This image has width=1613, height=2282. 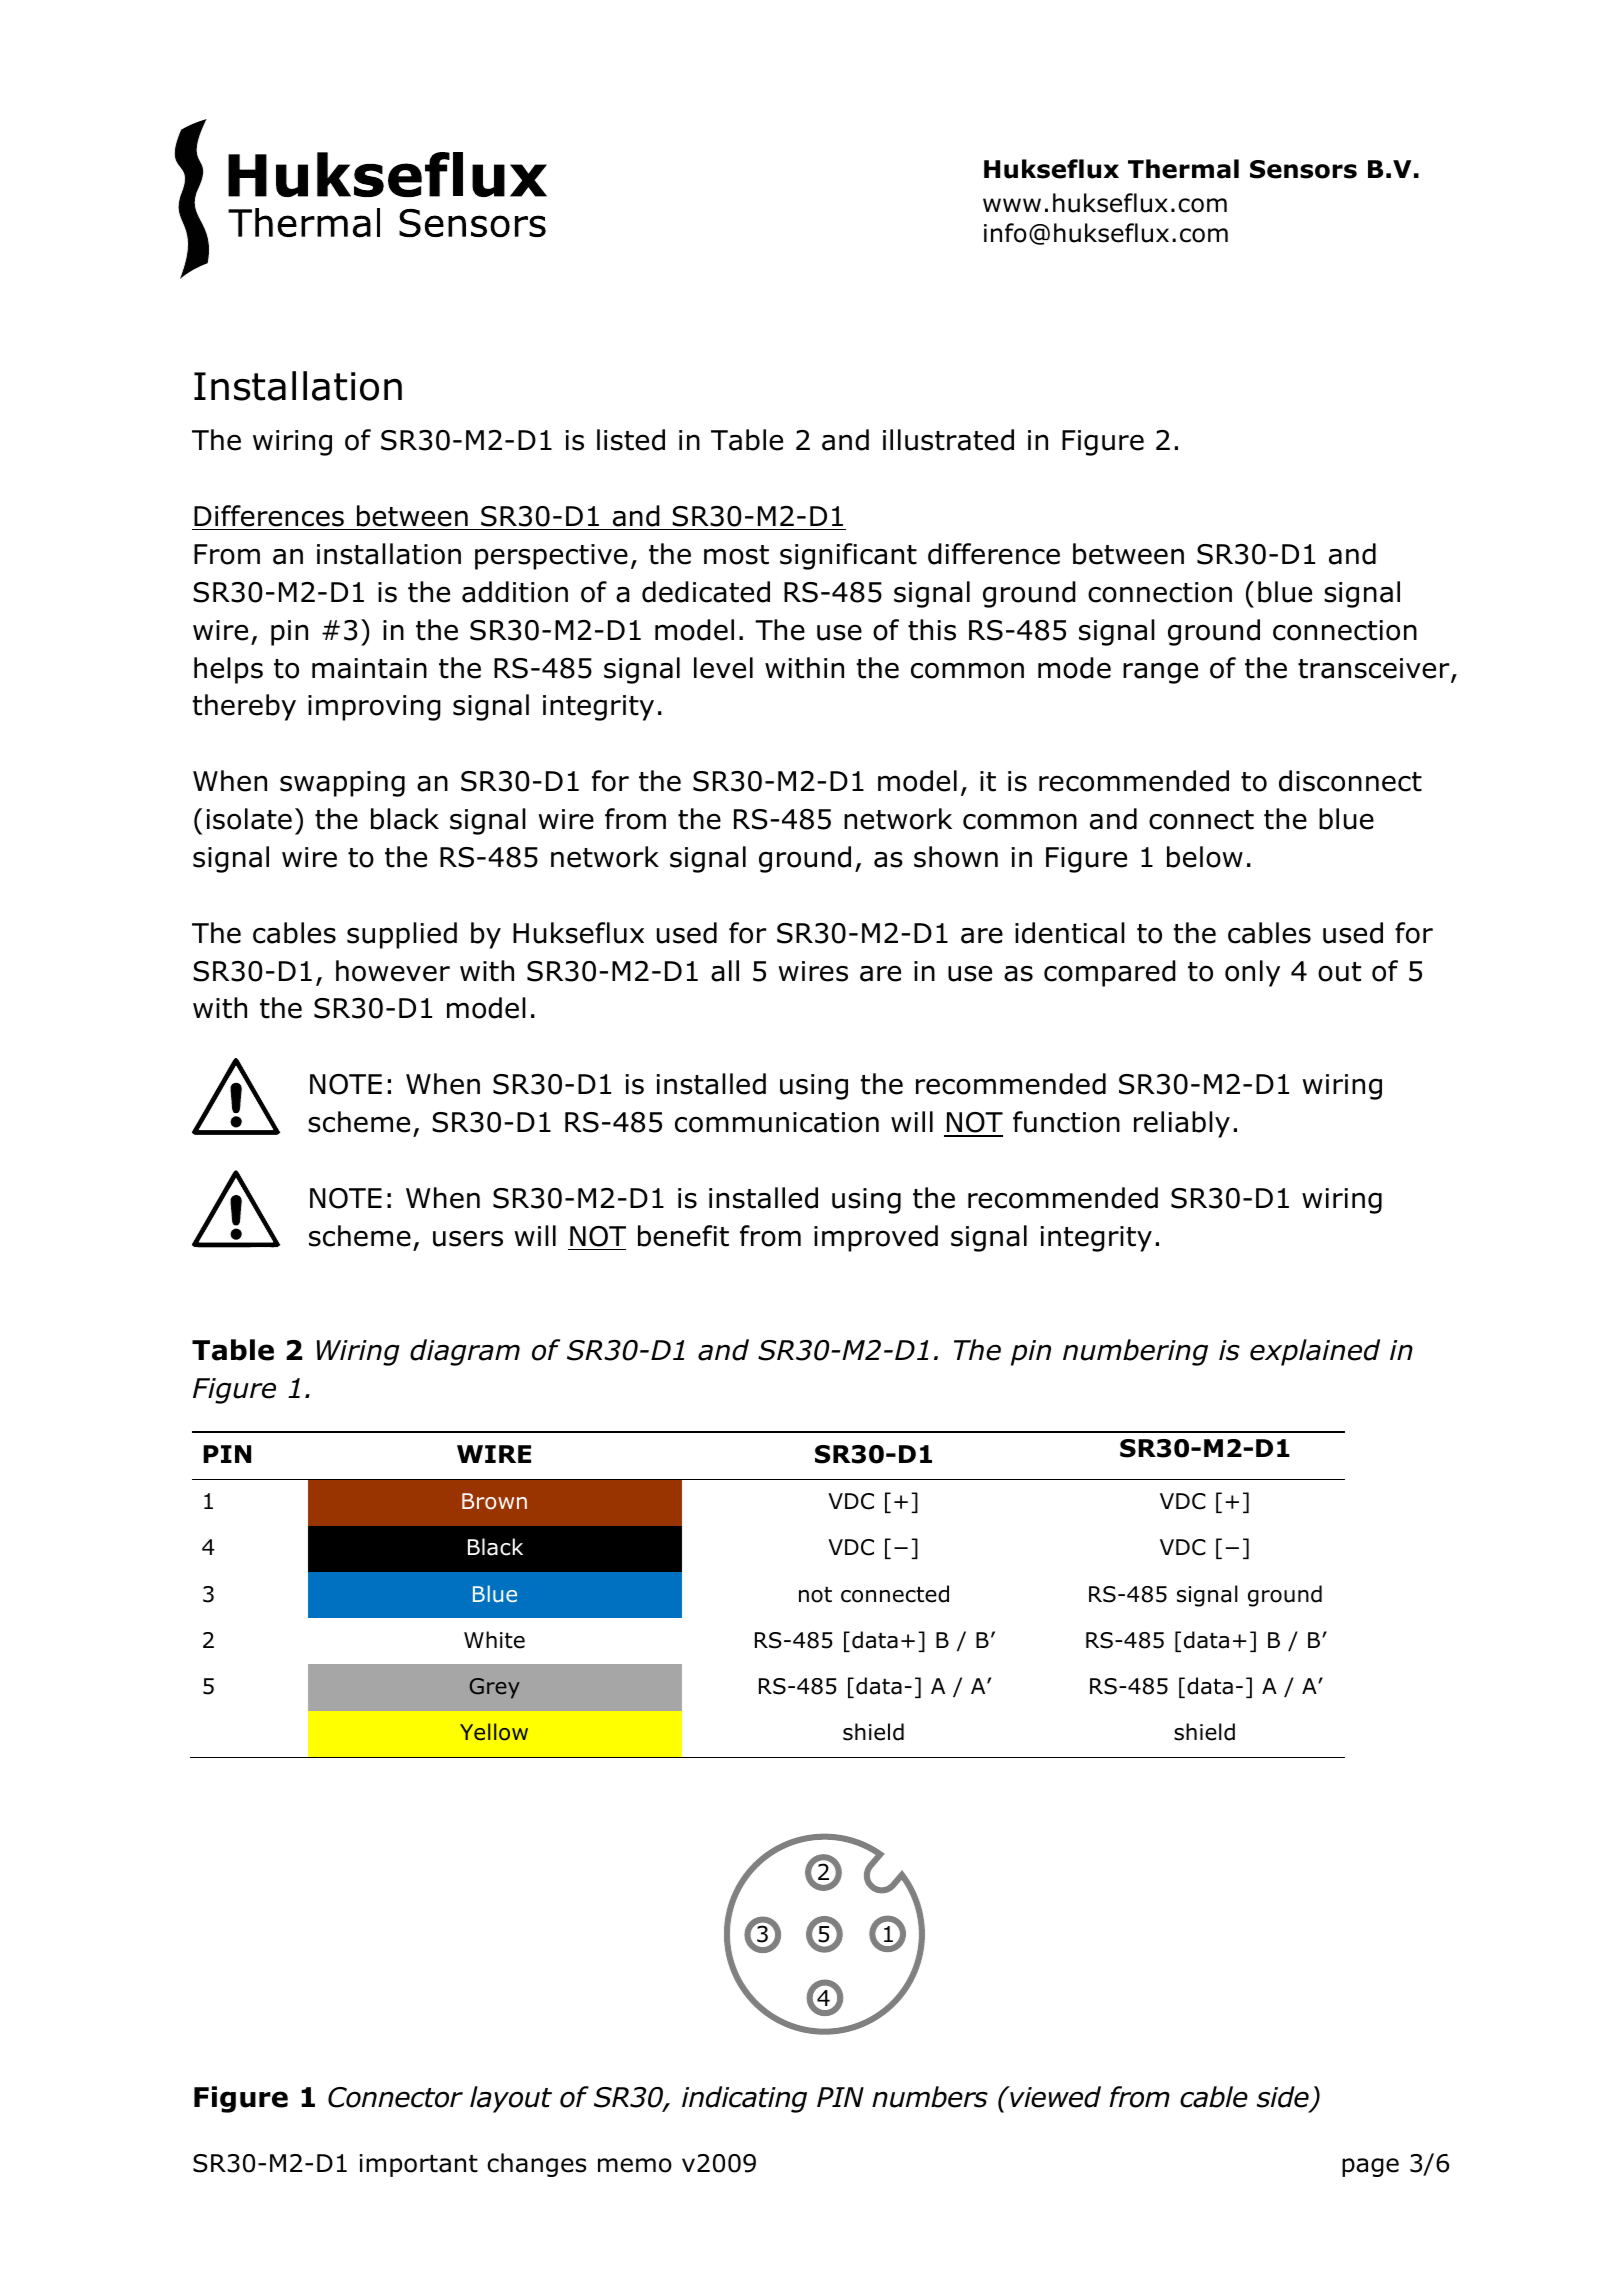 What do you see at coordinates (948, 440) in the image?
I see `illustrated` at bounding box center [948, 440].
